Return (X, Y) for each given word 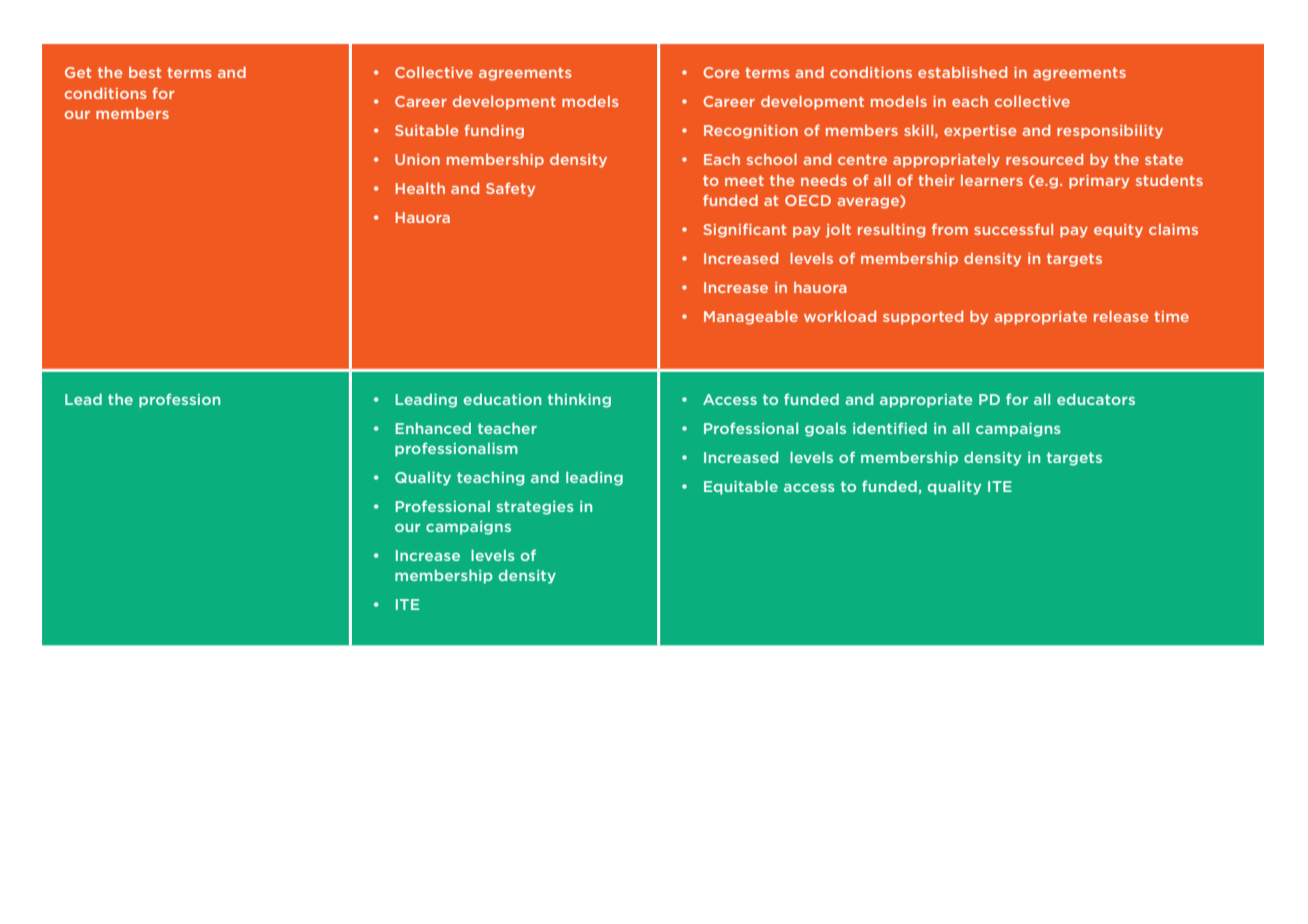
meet (744, 180)
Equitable (741, 487)
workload (840, 316)
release (1121, 316)
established (962, 72)
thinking (579, 400)
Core (721, 72)
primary (1099, 182)
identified (890, 428)
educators (1096, 399)
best (145, 72)
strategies (535, 508)
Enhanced (433, 428)
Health (420, 188)
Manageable (751, 318)
